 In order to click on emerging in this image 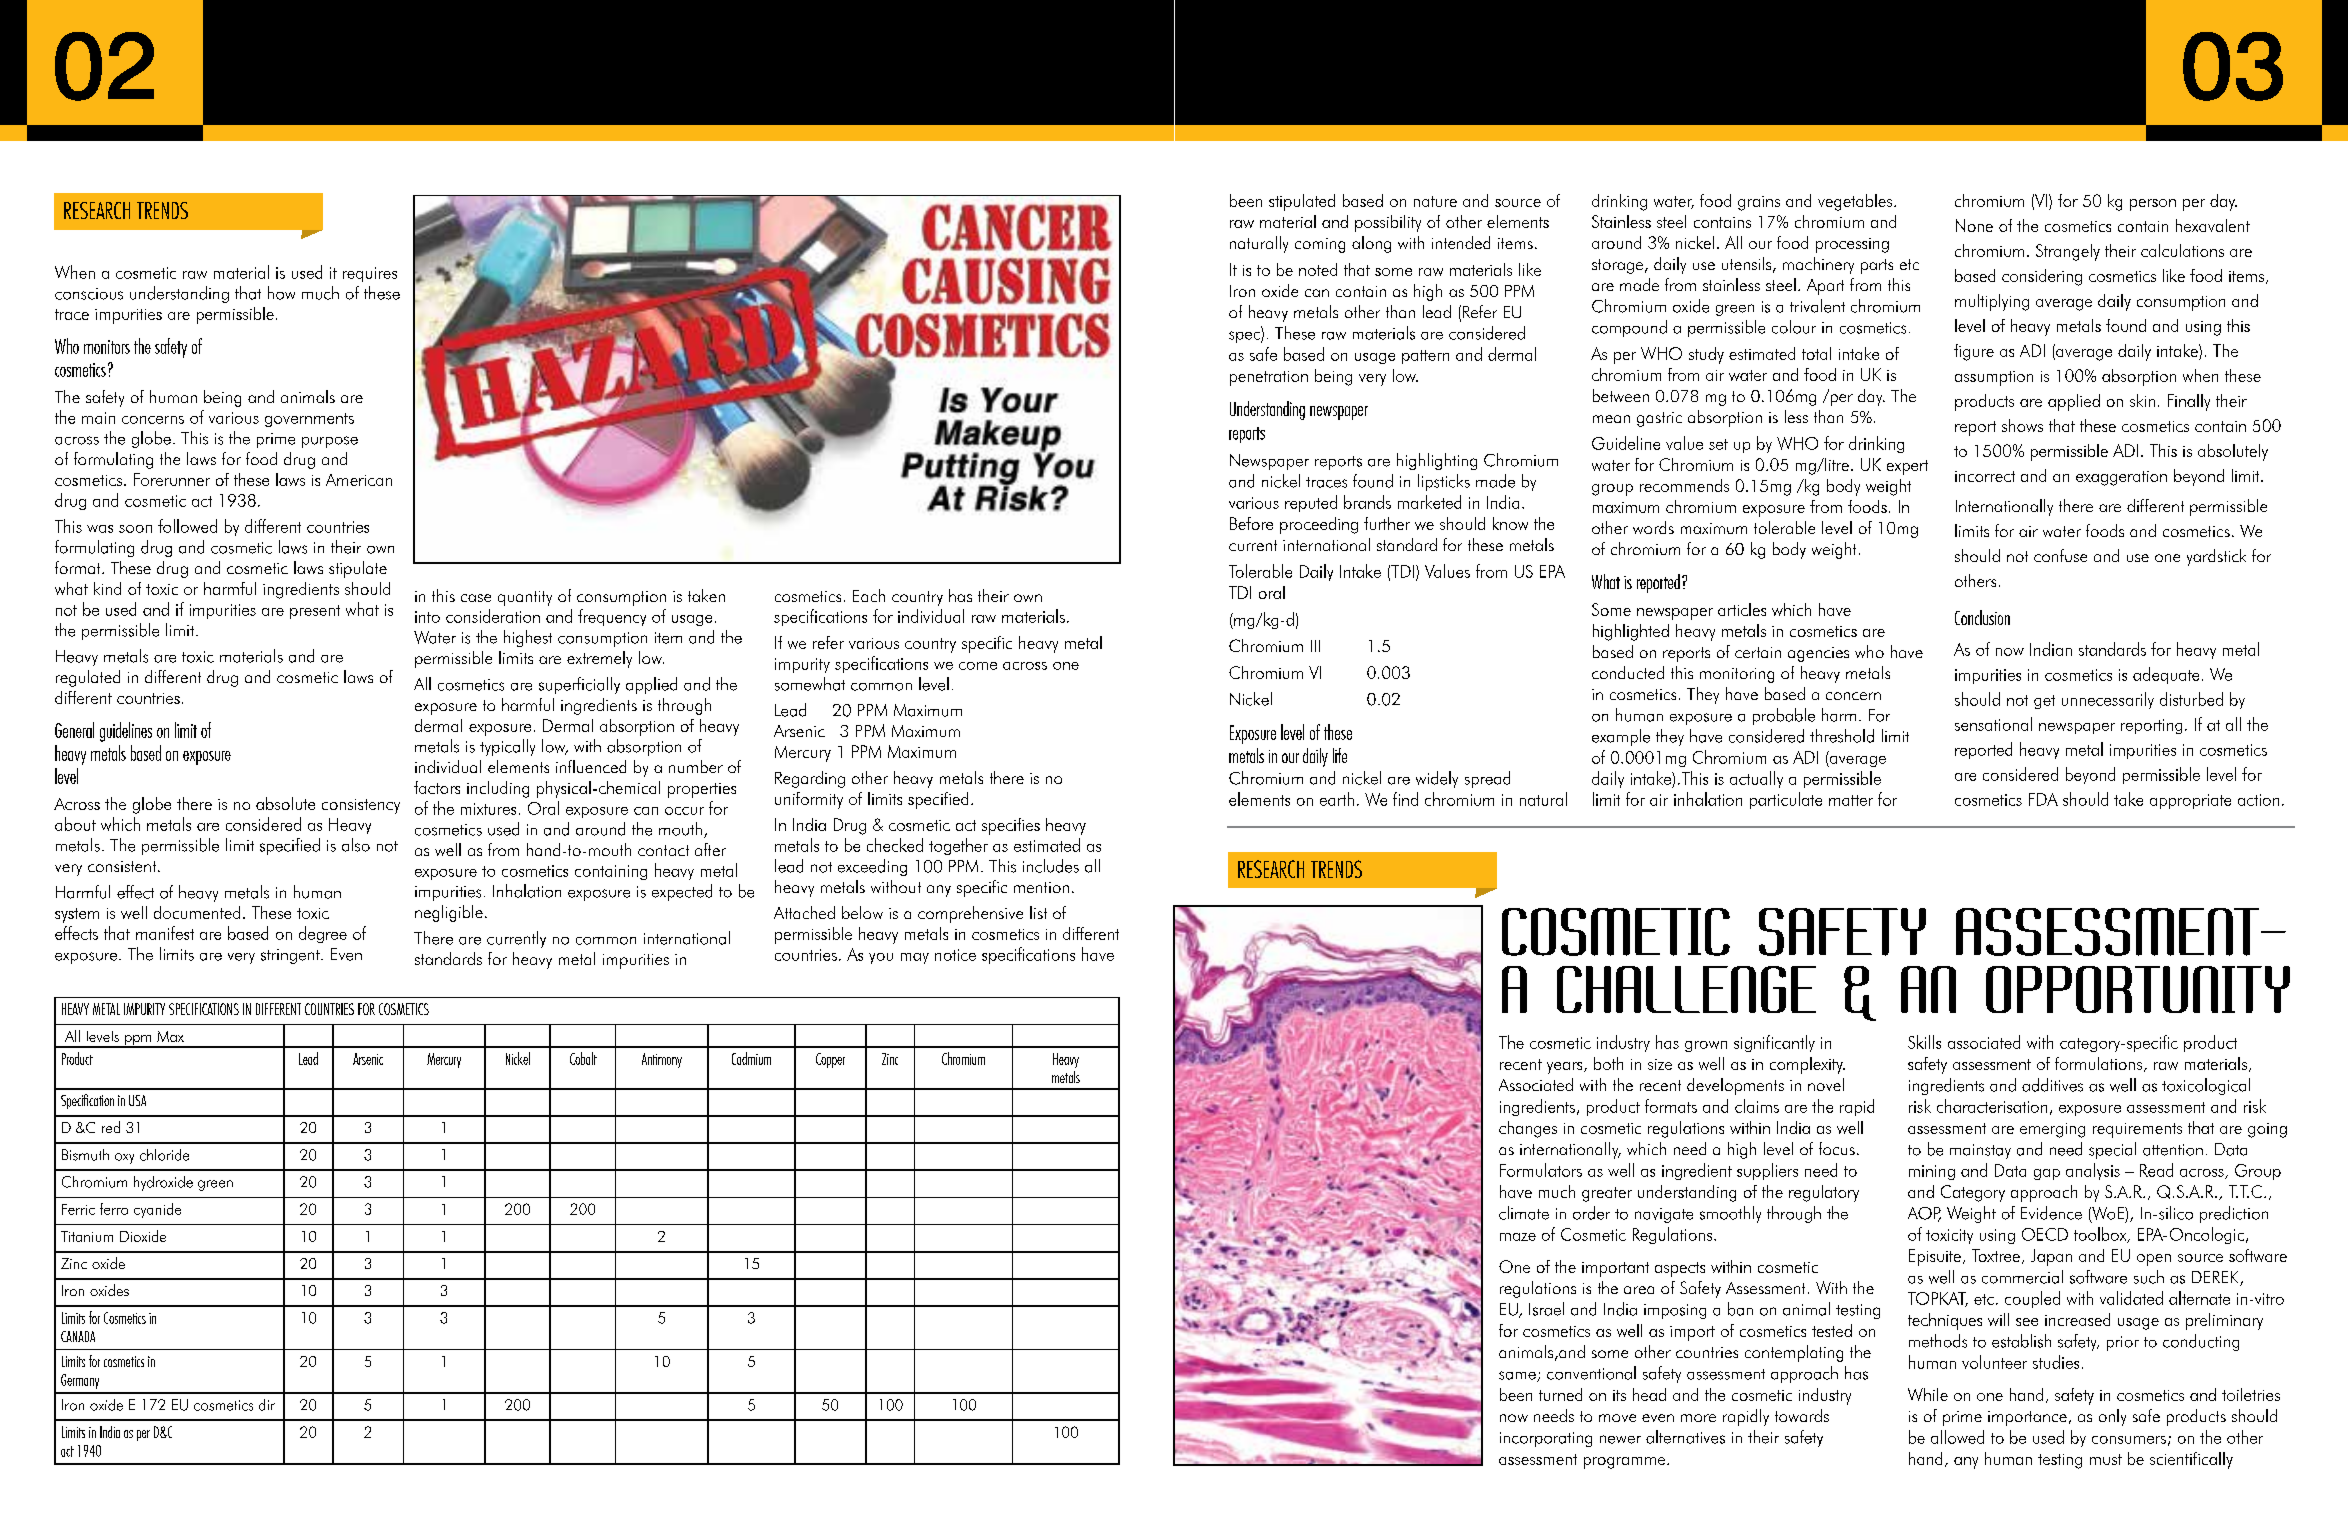, I will do `click(2052, 1130)`.
